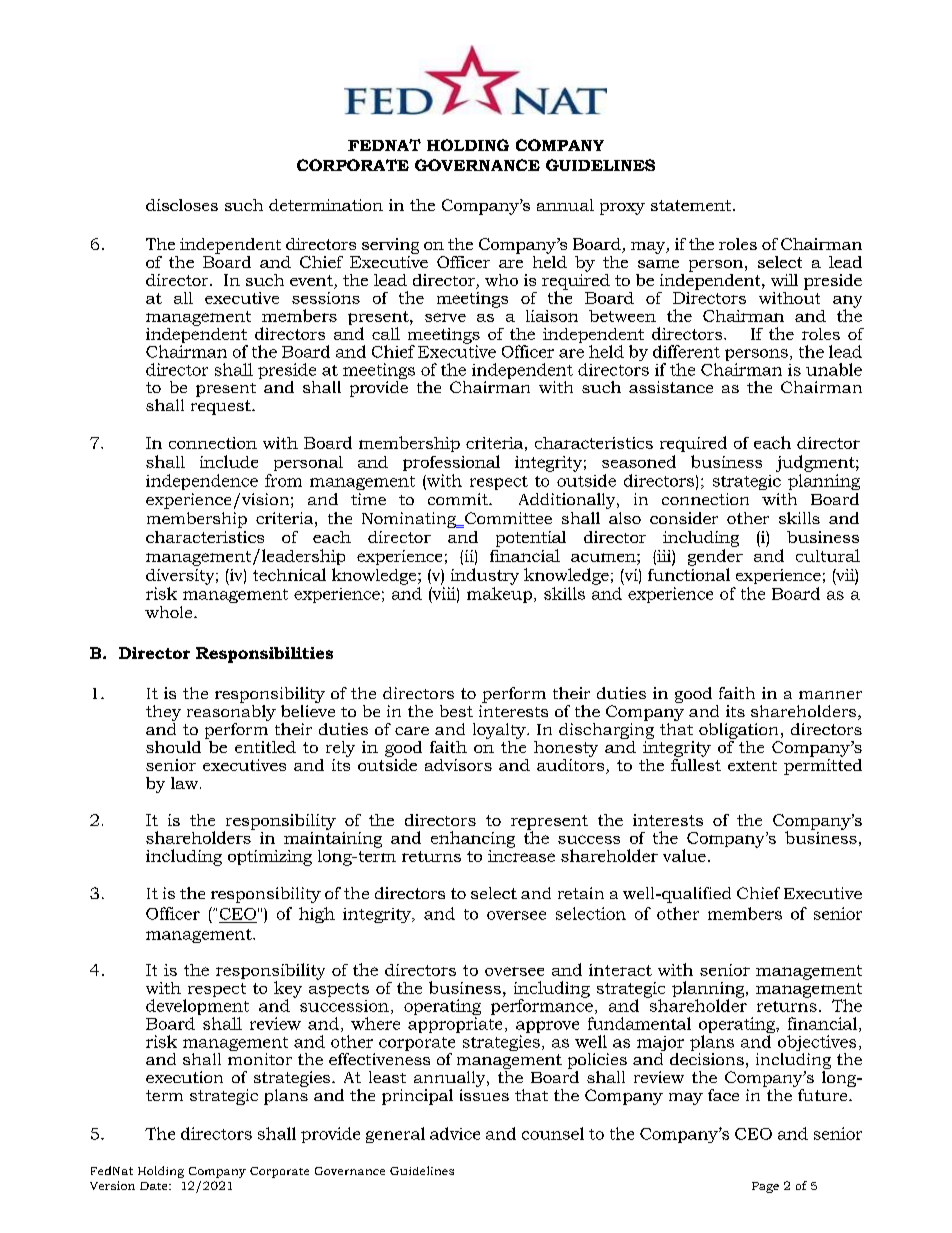 Image resolution: width=952 pixels, height=1233 pixels. I want to click on makeup, so click(501, 595).
